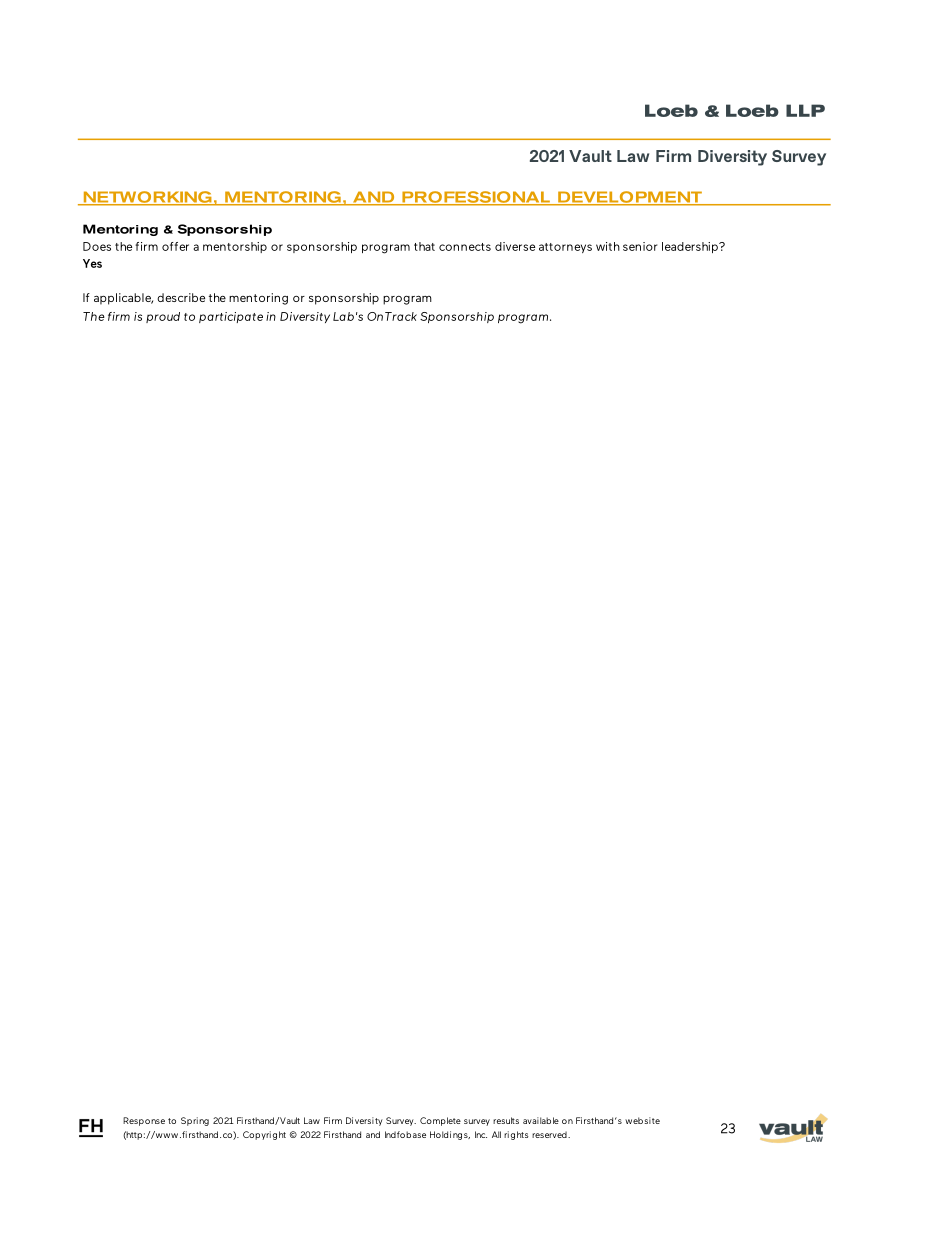 Image resolution: width=952 pixels, height=1233 pixels. Describe the element at coordinates (465, 247) in the screenshot. I see `connects` at that location.
